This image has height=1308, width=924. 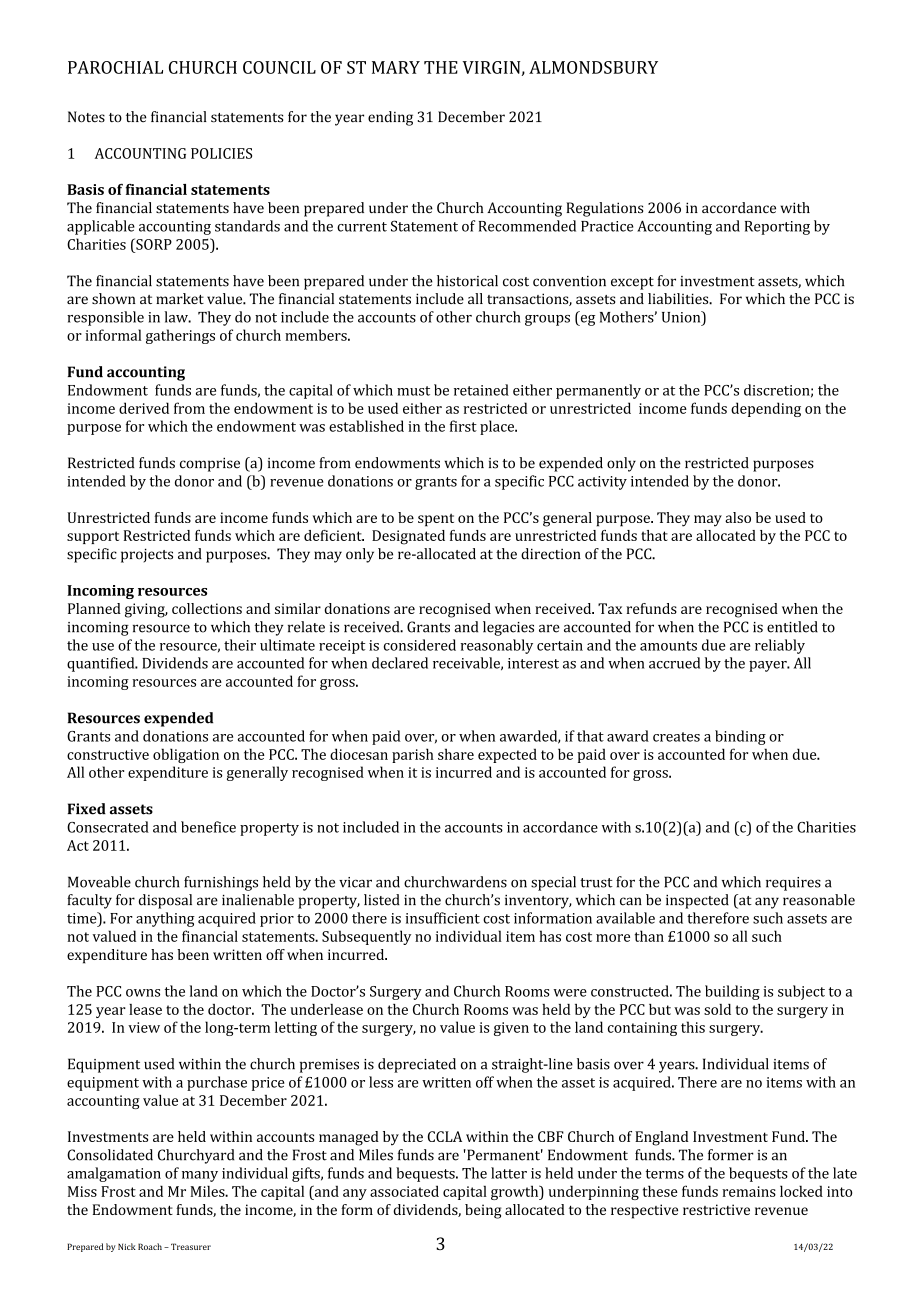 I want to click on retained, so click(x=481, y=390).
